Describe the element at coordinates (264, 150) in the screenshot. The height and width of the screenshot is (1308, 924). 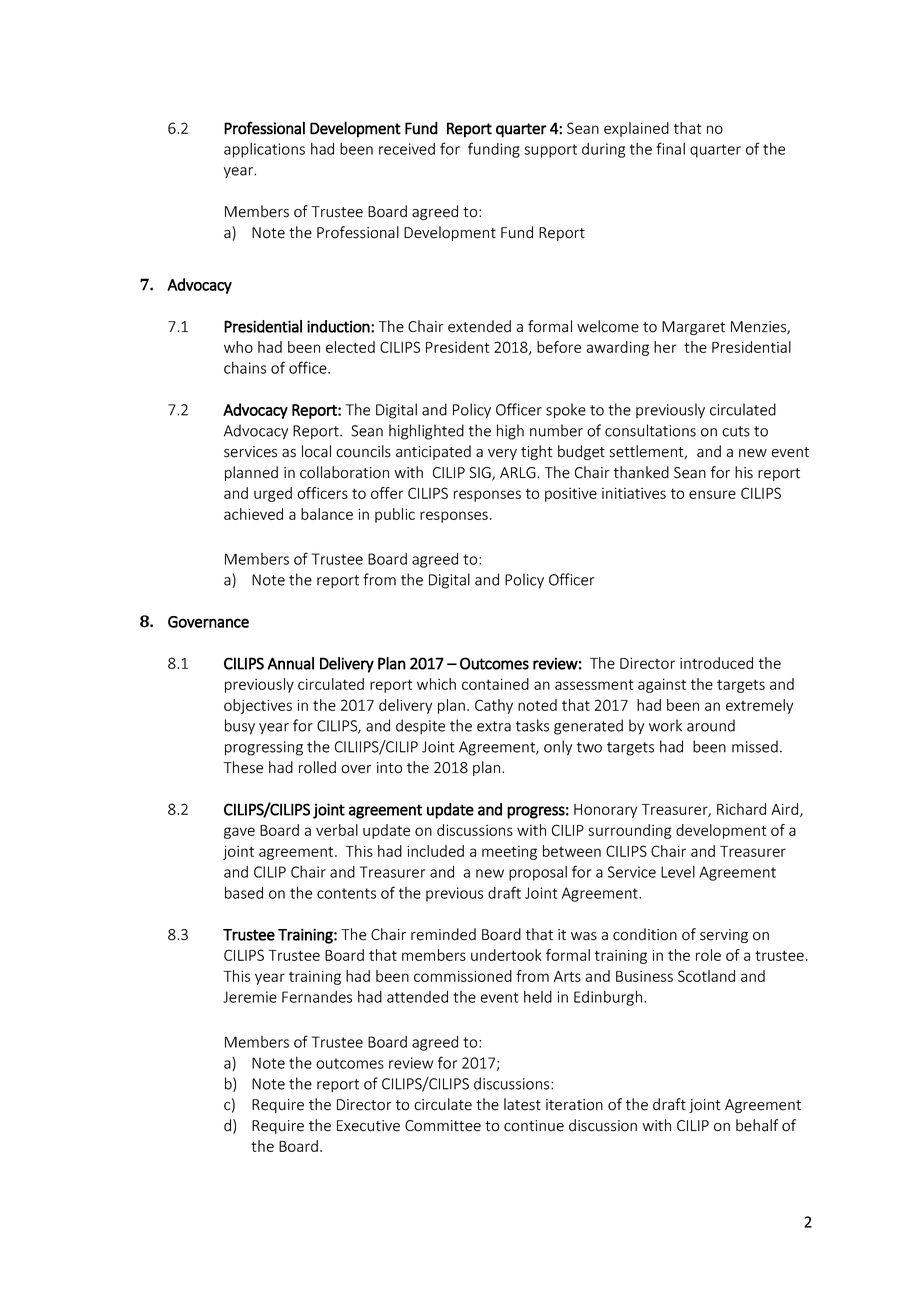
I see `applications` at that location.
